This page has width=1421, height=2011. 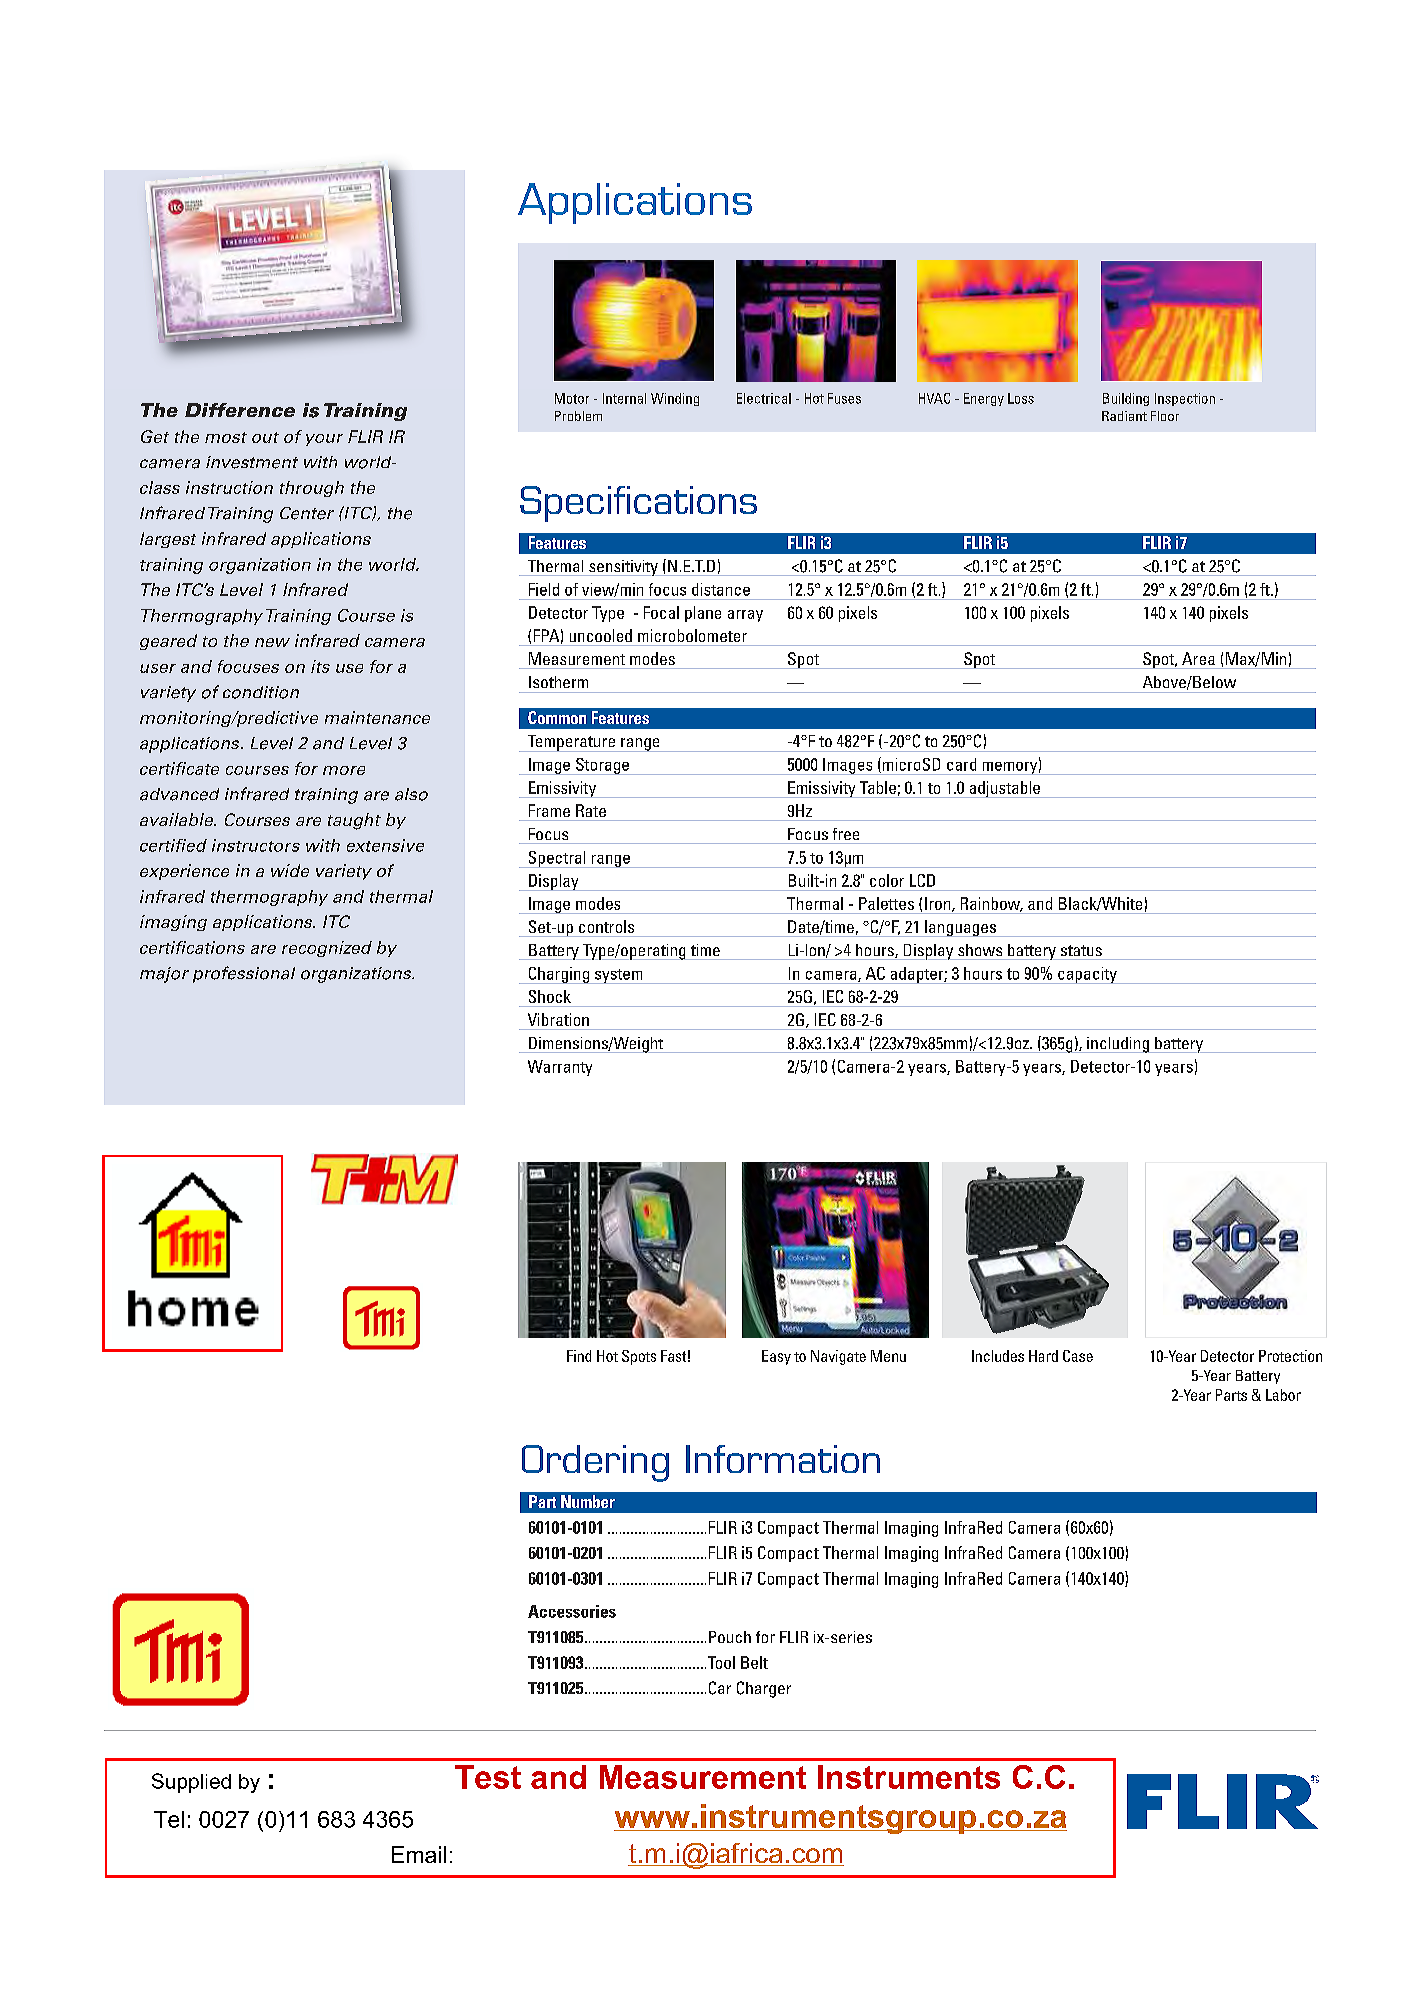 I want to click on Supplied, so click(x=191, y=1783).
